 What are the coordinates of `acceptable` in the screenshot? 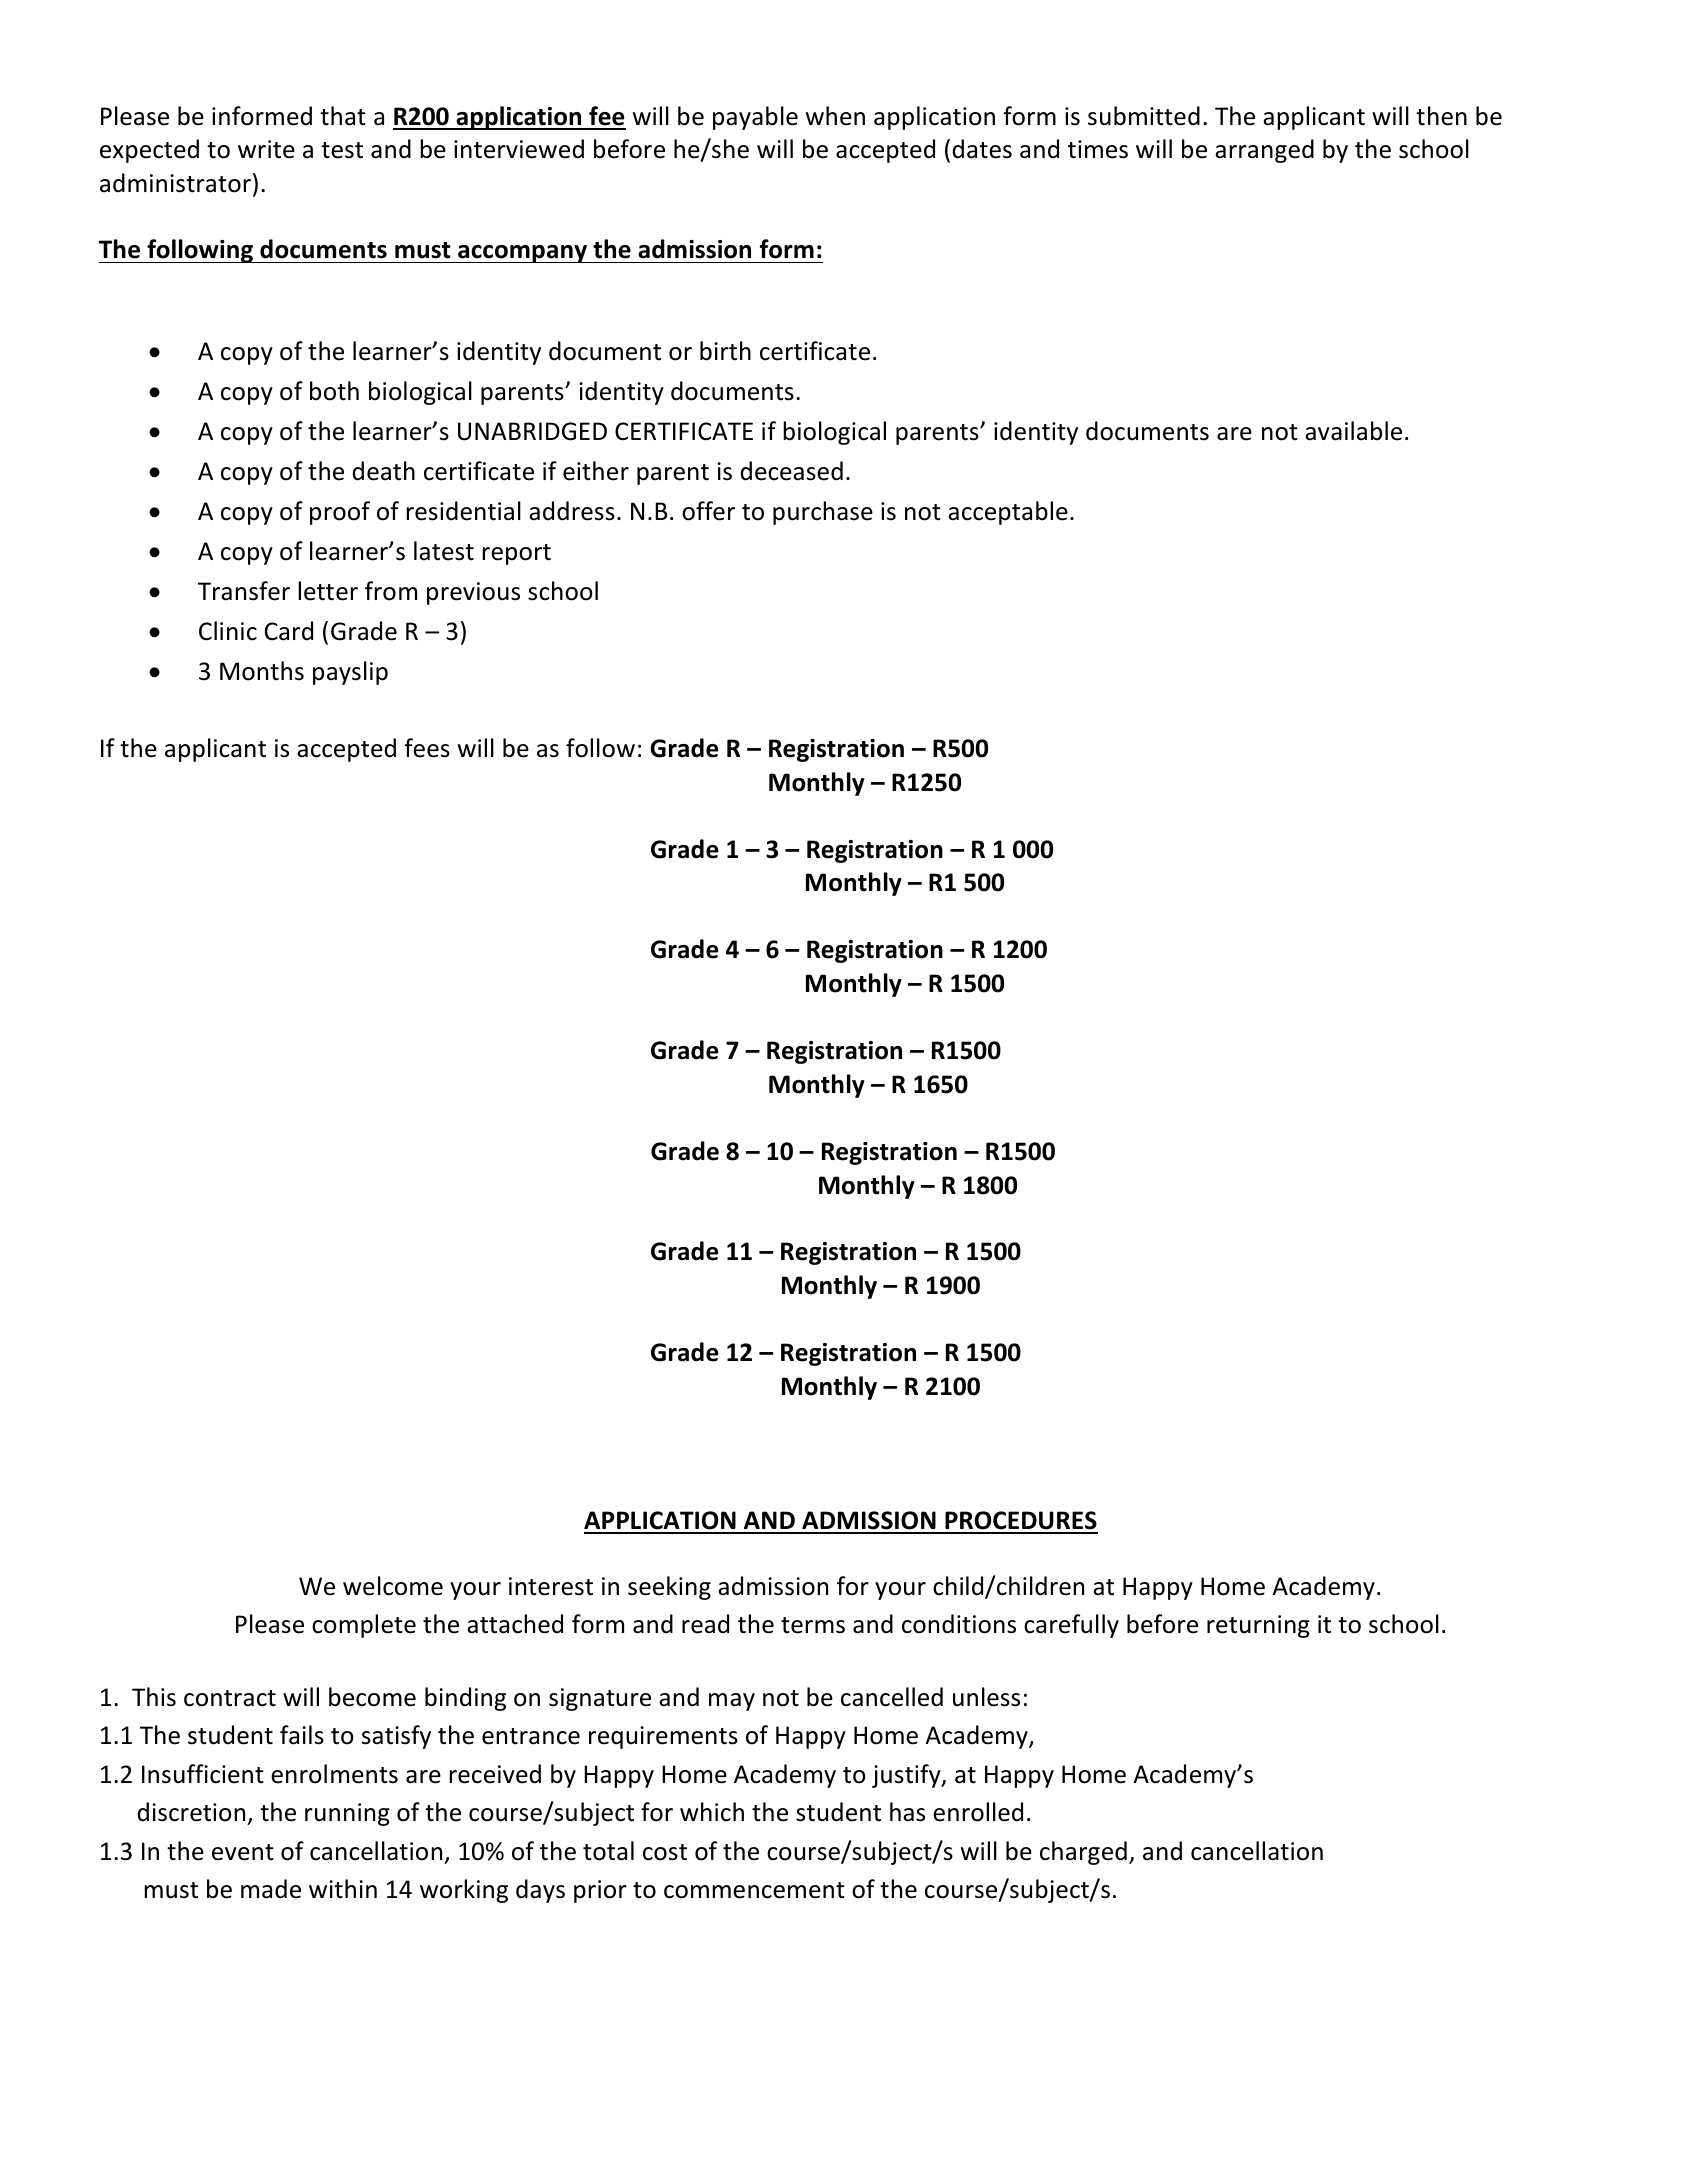 It's located at (1008, 513).
